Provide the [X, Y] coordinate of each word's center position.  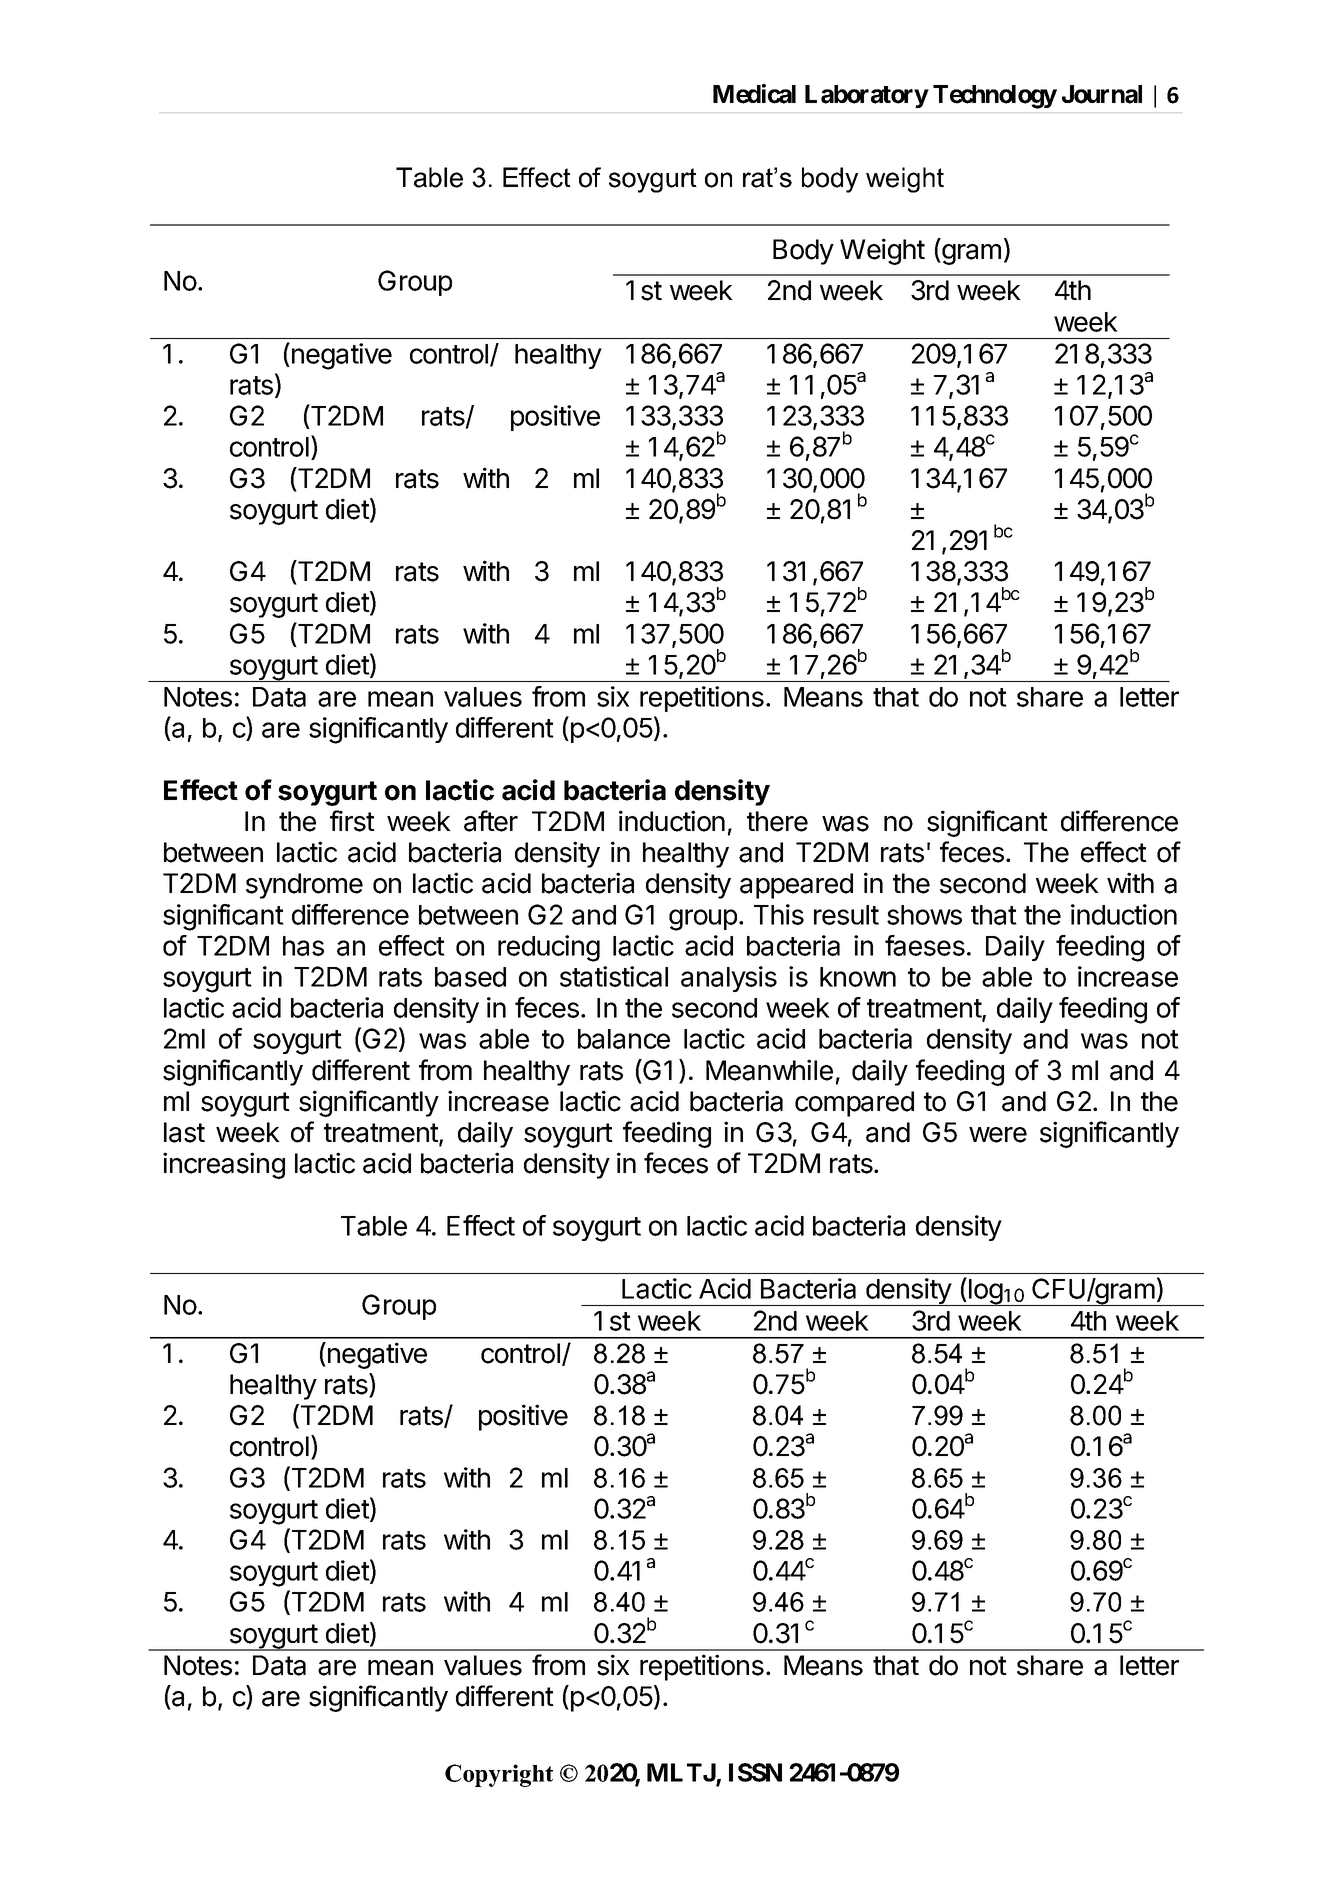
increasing [224, 1165]
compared [854, 1104]
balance [624, 1039]
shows [924, 915]
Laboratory [867, 96]
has [303, 946]
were [998, 1135]
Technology [995, 97]
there [777, 821]
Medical [754, 94]
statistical [614, 976]
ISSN [755, 1772]
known [858, 977]
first [352, 821]
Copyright [499, 1775]
